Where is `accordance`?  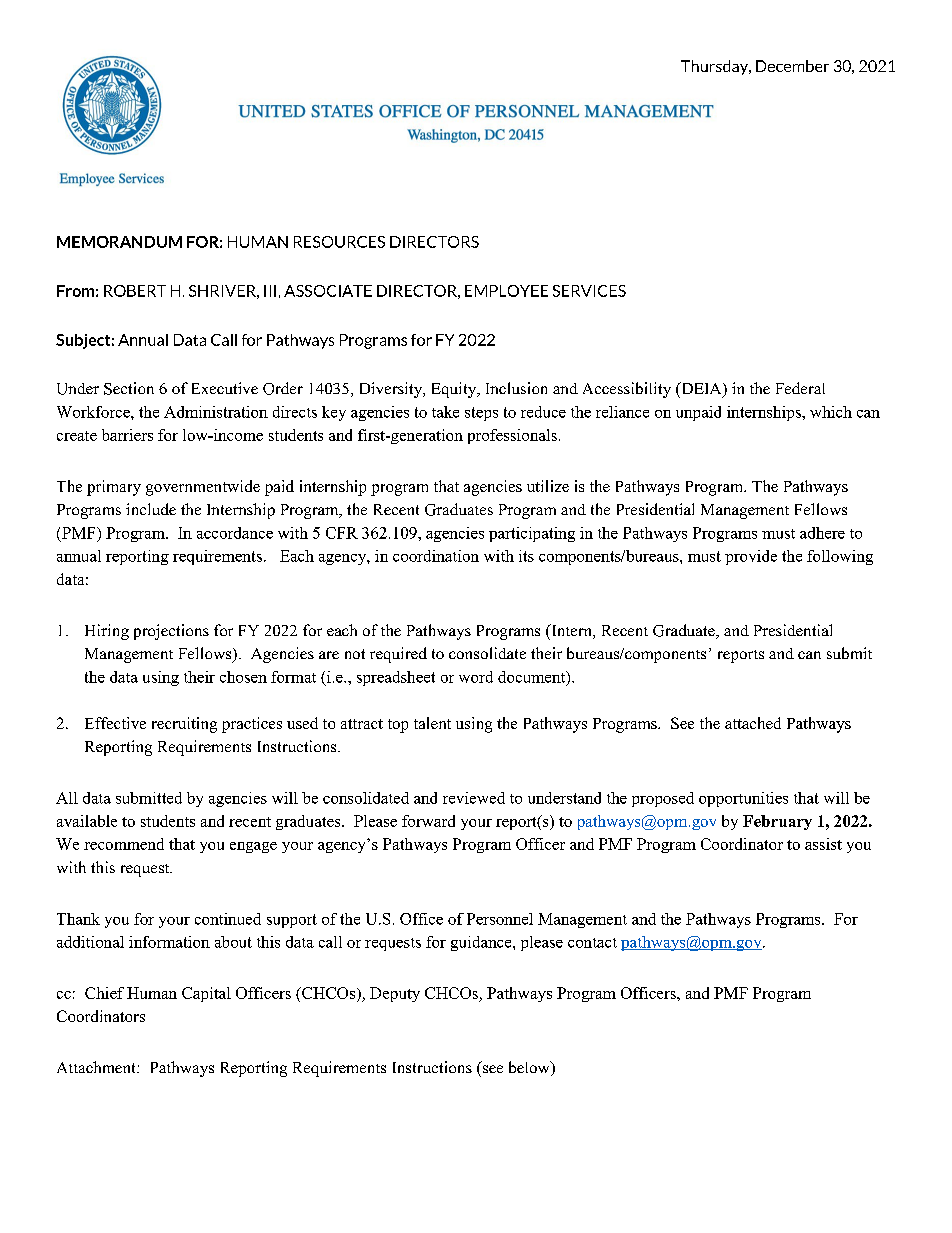
accordance is located at coordinates (235, 533).
